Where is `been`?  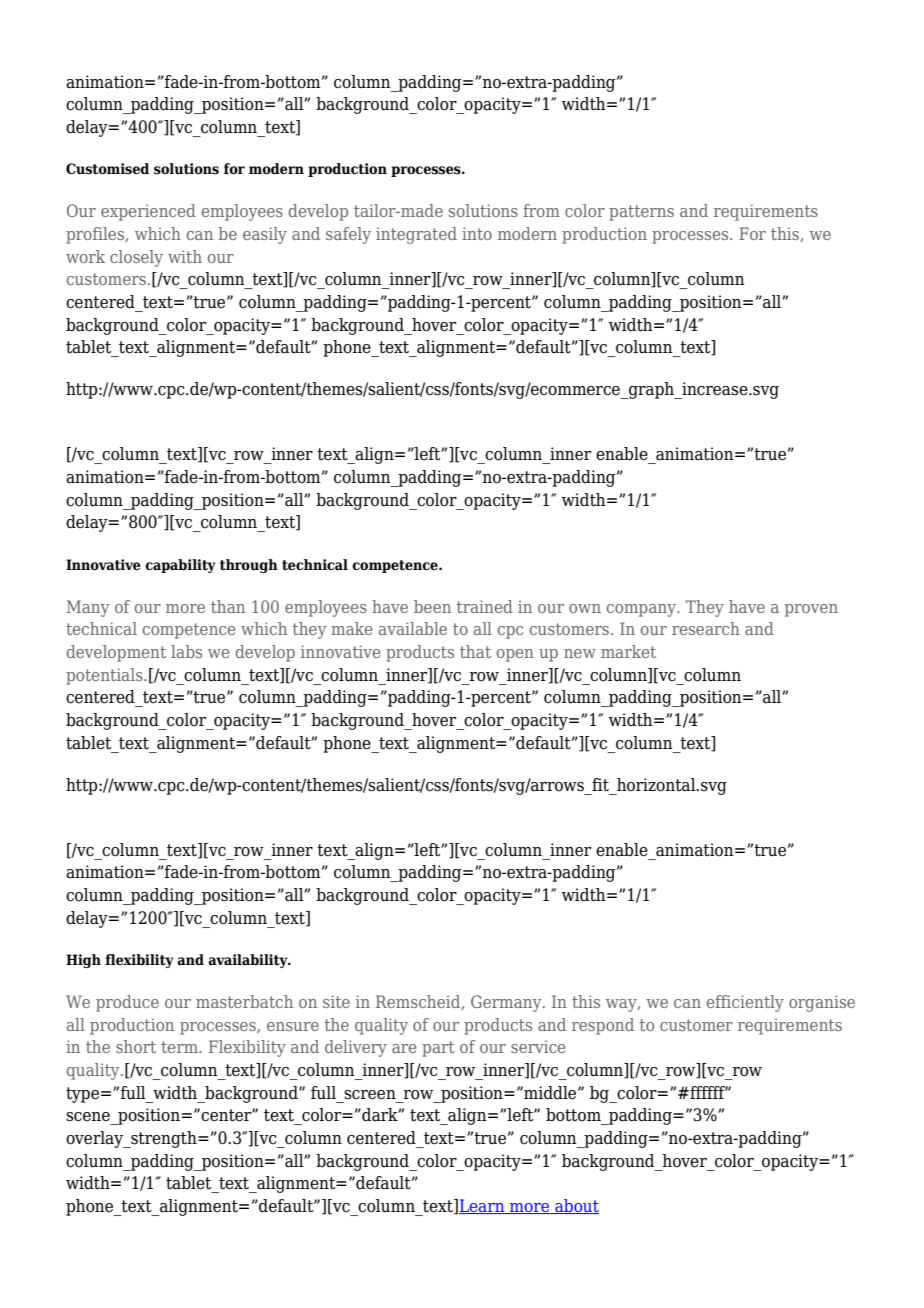
been is located at coordinates (432, 606).
